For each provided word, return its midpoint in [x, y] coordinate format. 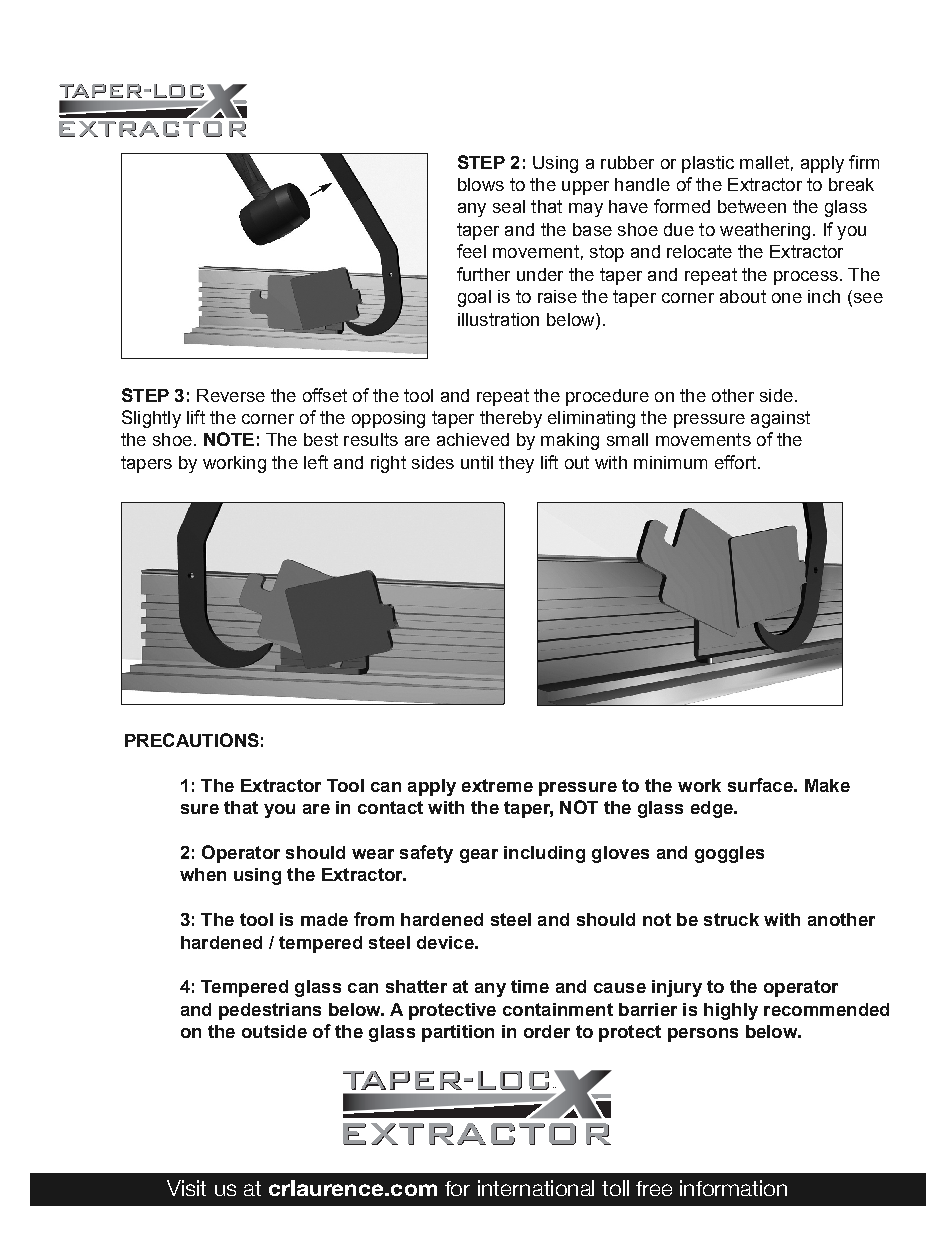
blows [481, 184]
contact [390, 807]
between [752, 206]
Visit [186, 1188]
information [733, 1188]
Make [827, 785]
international [536, 1188]
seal [509, 206]
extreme [497, 785]
